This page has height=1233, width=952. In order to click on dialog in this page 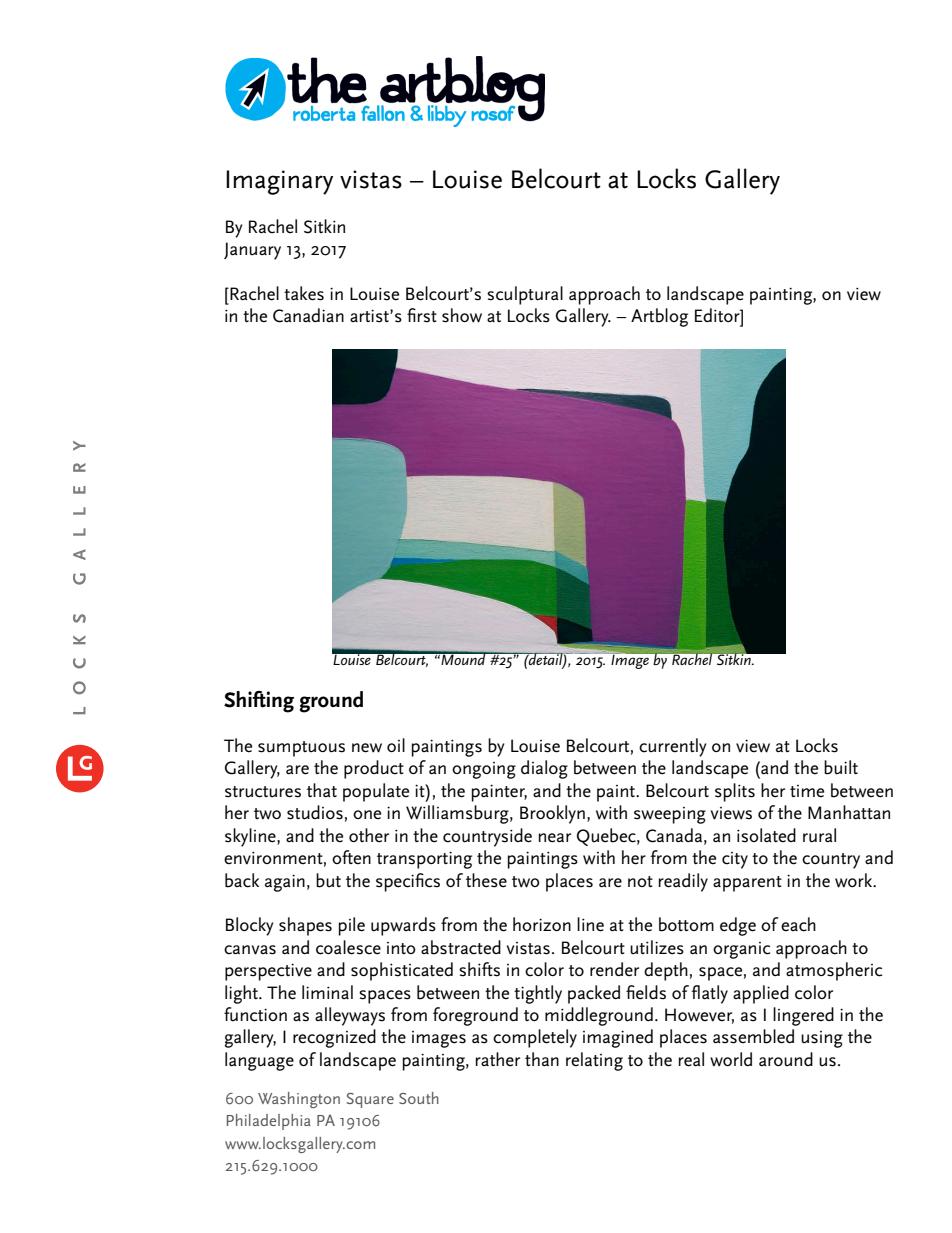, I will do `click(544, 769)`.
